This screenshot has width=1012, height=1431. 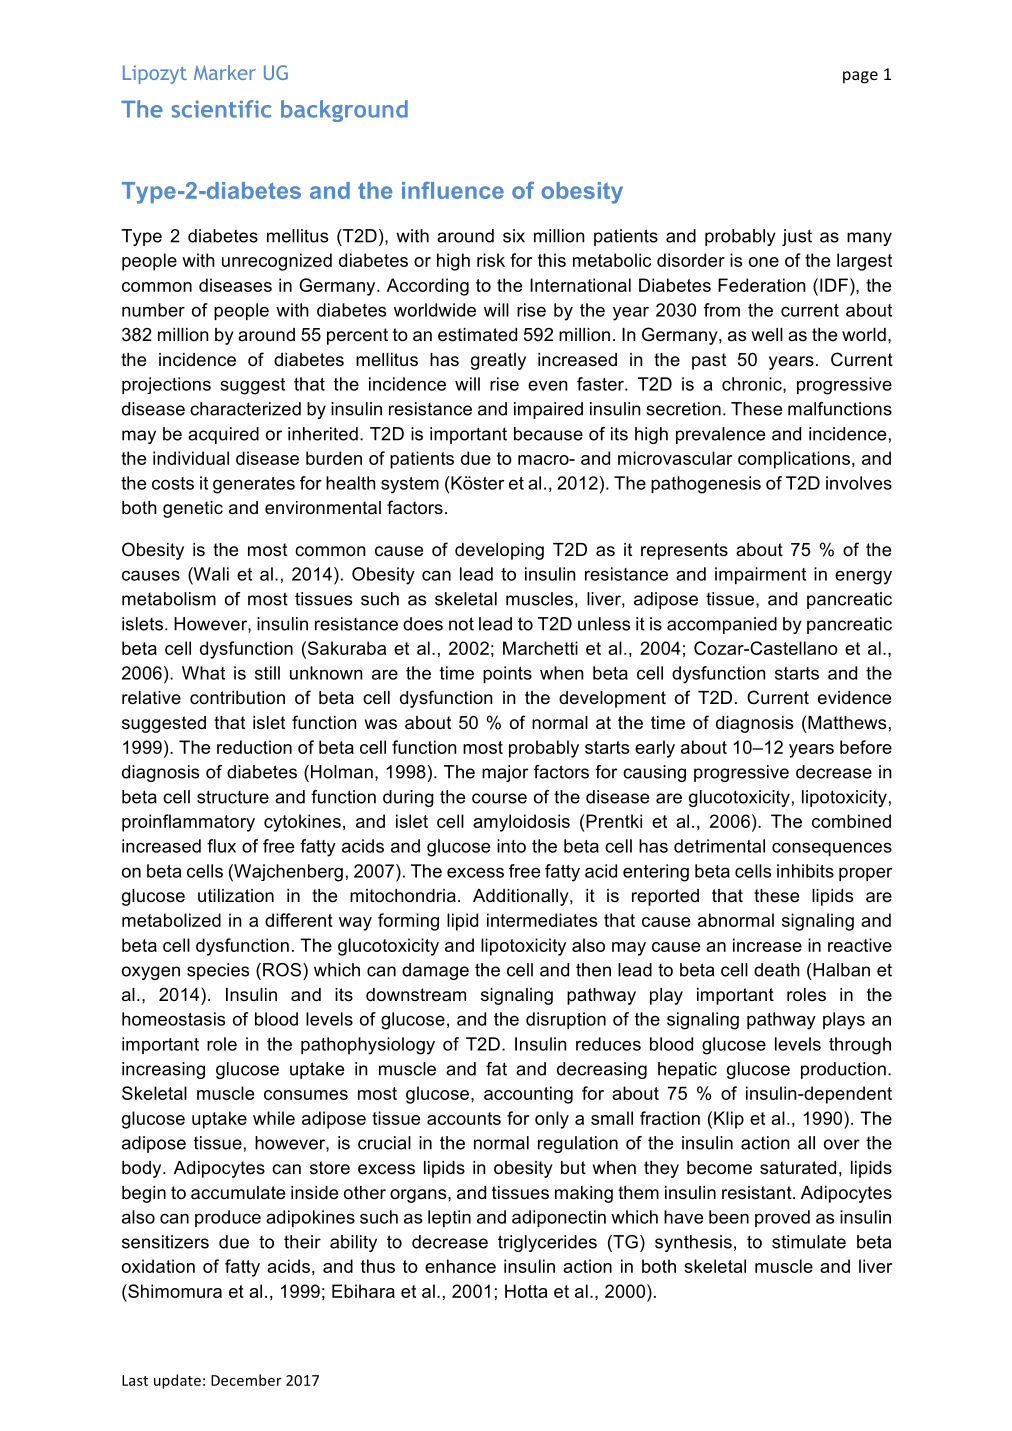 I want to click on December, so click(x=246, y=1380).
